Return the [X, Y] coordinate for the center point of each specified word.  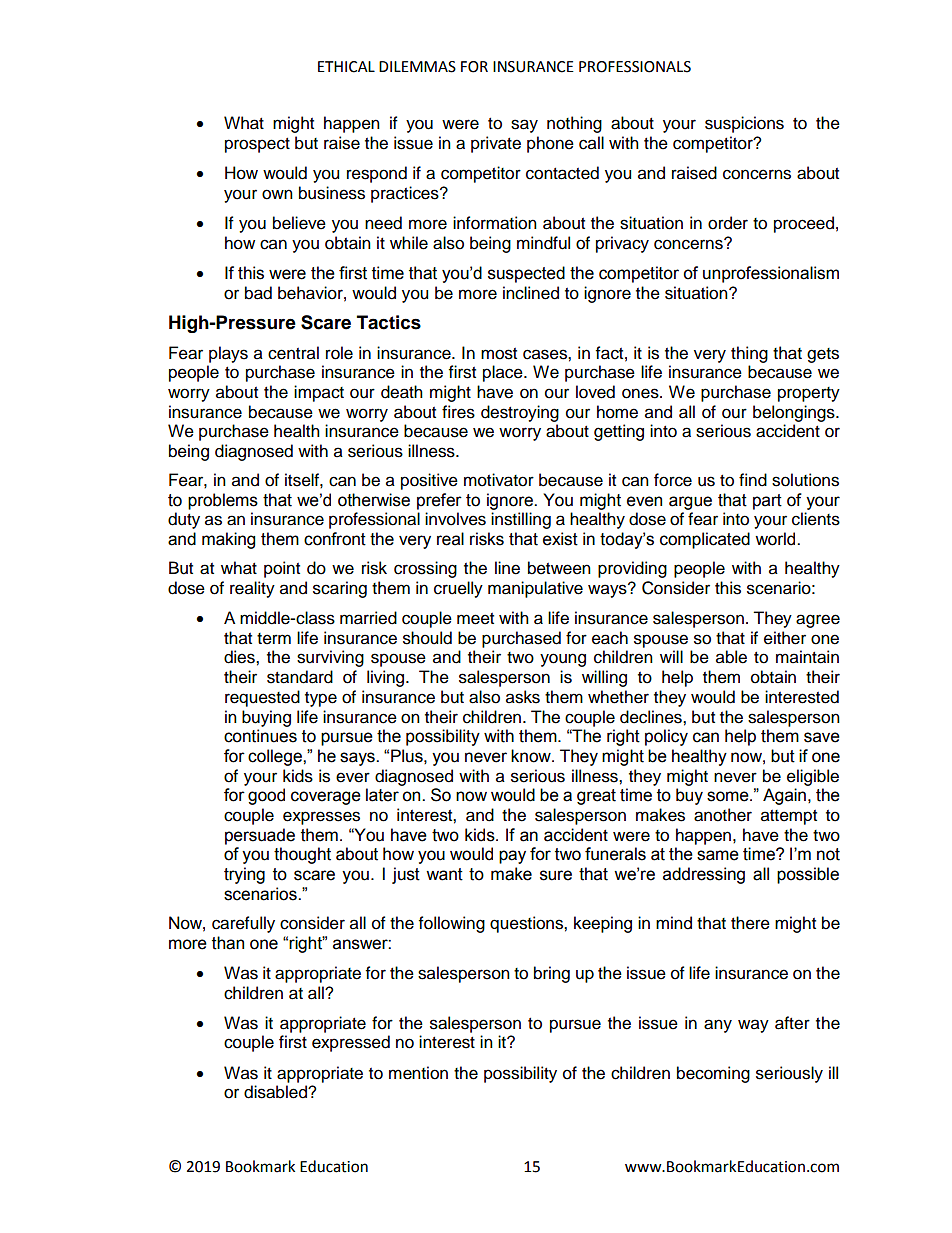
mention [418, 1073]
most [499, 354]
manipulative [535, 589]
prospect [257, 145]
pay [512, 857]
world [776, 539]
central [293, 353]
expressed [351, 1043]
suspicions [744, 124]
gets [823, 355]
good [266, 796]
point [282, 569]
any [718, 1026]
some [729, 796]
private [496, 144]
